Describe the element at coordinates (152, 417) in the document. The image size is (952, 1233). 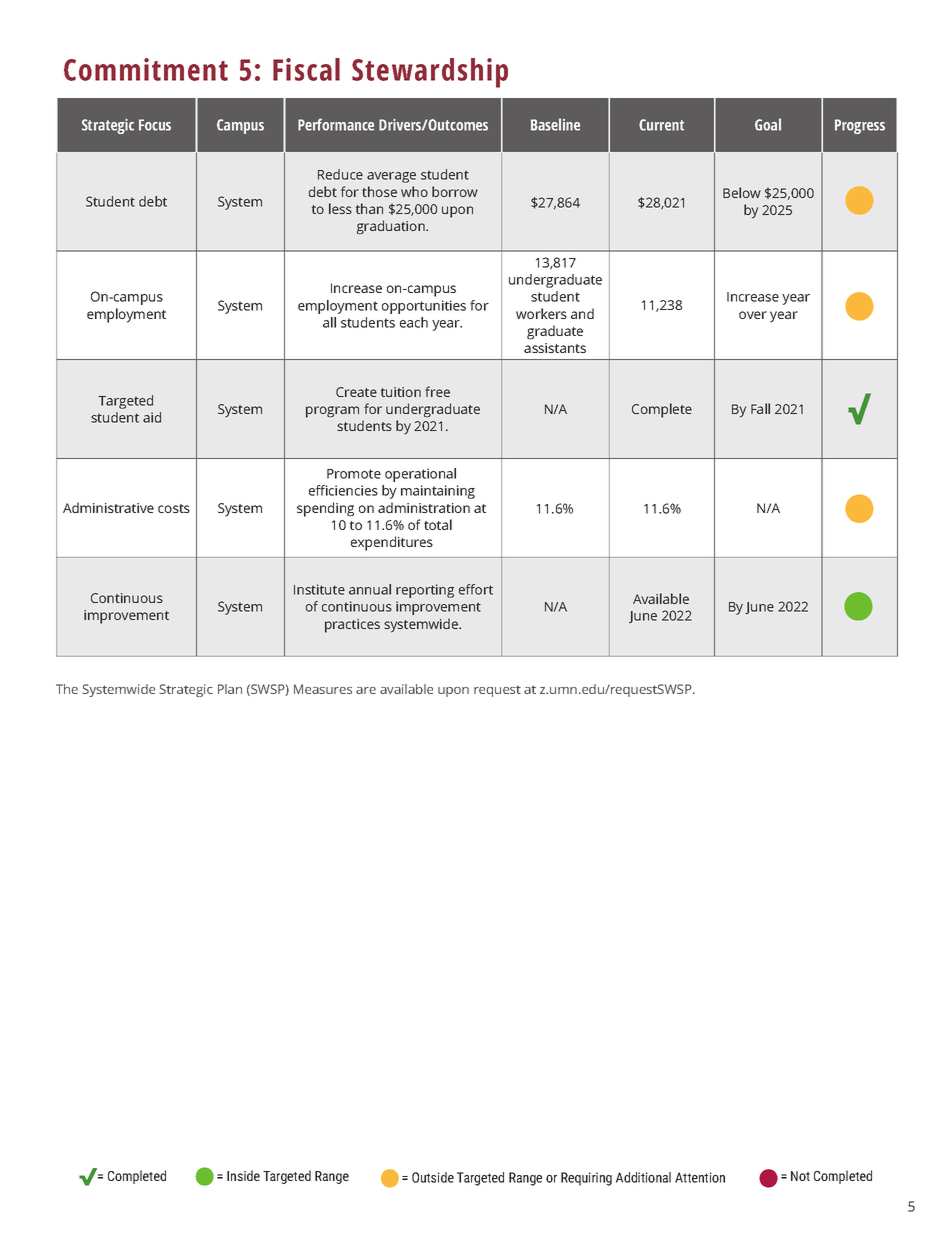
I see `aid` at that location.
